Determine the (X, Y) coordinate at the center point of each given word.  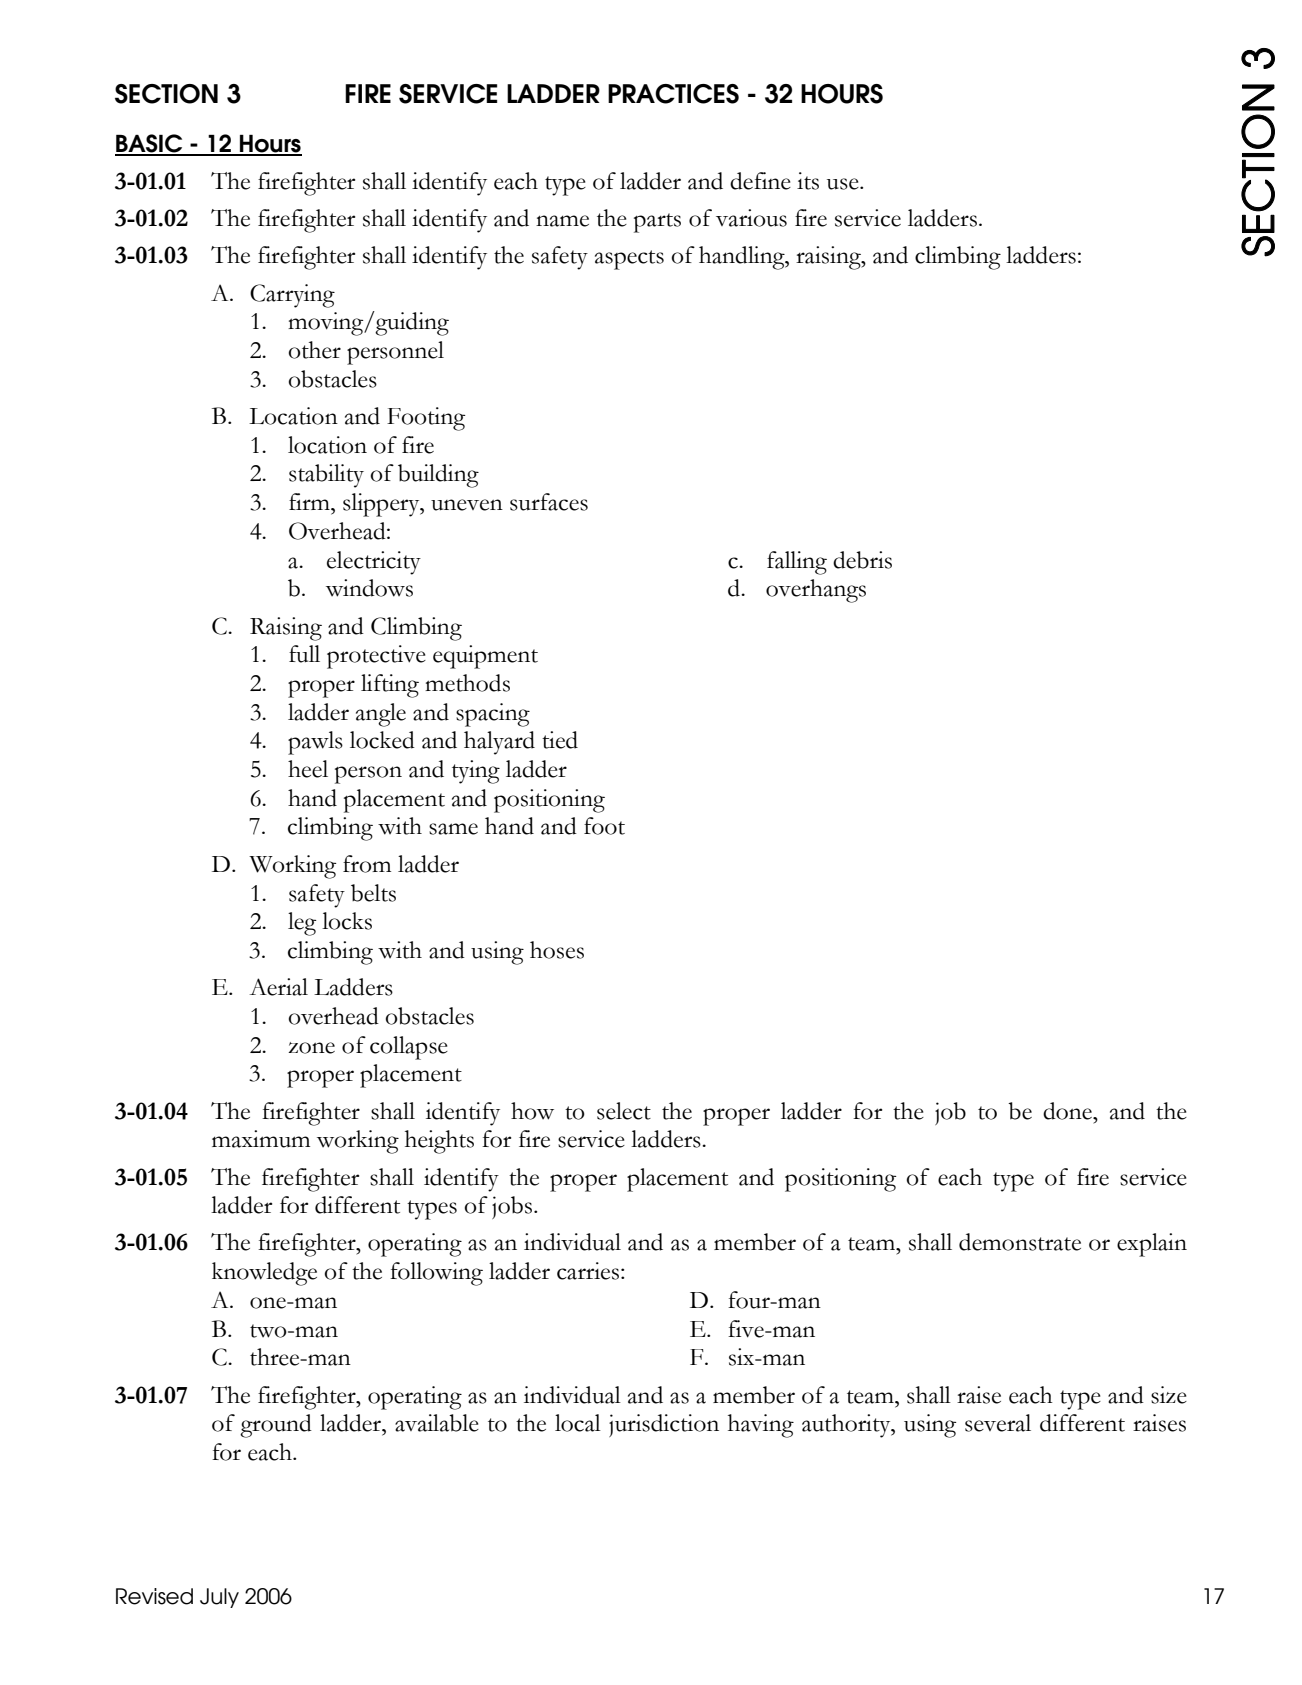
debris (862, 560)
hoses (557, 950)
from (367, 864)
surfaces (549, 502)
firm (310, 501)
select (624, 1111)
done (1068, 1111)
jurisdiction (664, 1425)
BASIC (150, 144)
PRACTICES (673, 94)
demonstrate (1020, 1242)
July (219, 1598)
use (844, 184)
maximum (261, 1139)
